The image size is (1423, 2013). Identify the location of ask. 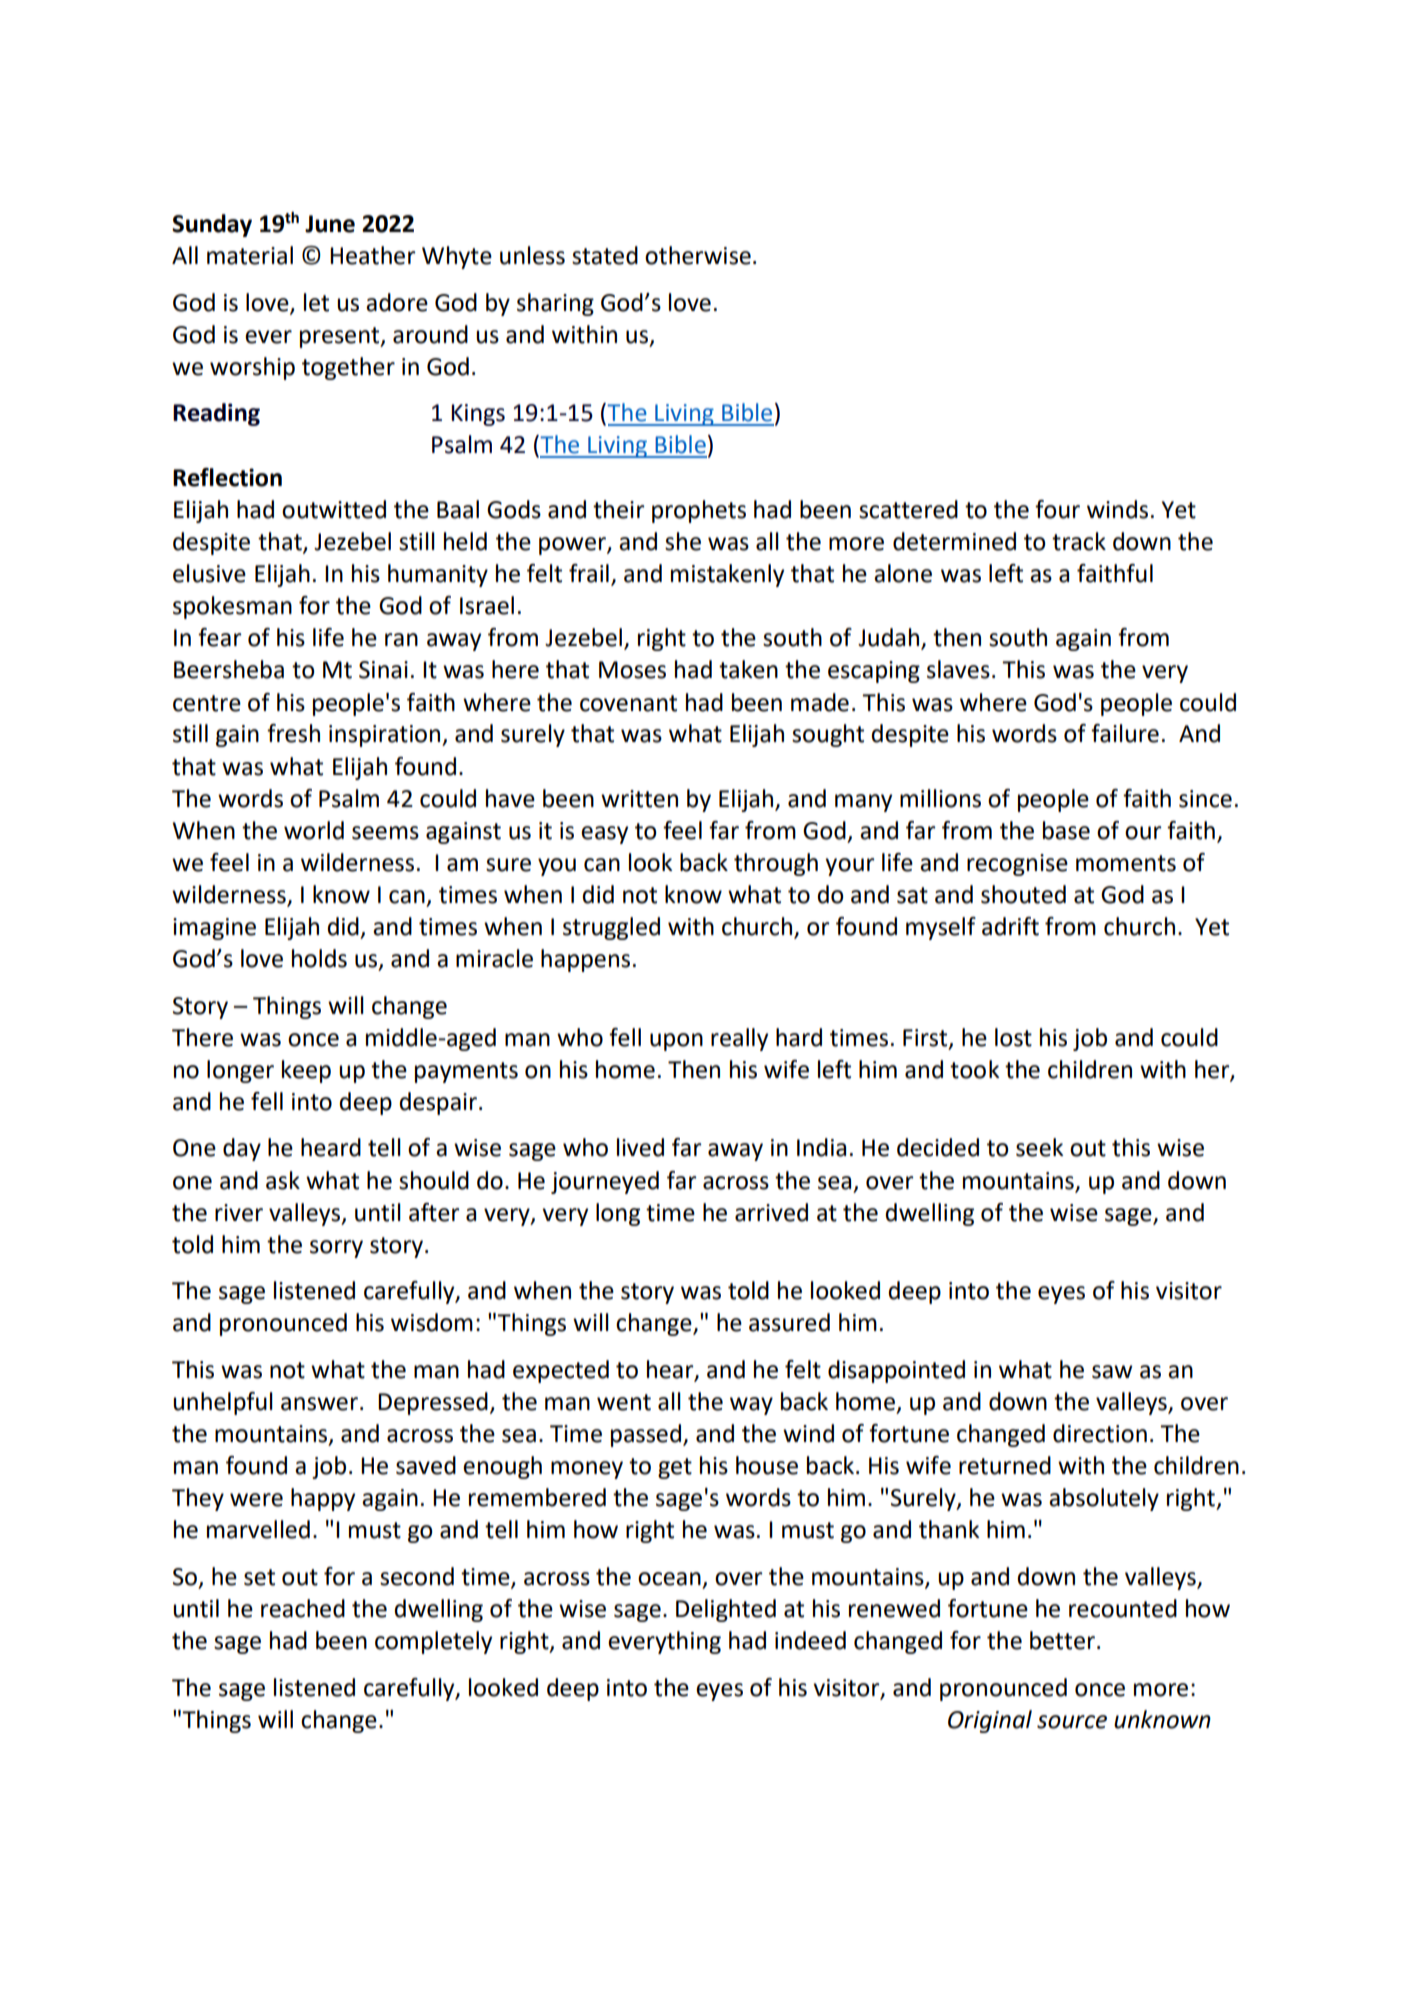
(283, 1180).
